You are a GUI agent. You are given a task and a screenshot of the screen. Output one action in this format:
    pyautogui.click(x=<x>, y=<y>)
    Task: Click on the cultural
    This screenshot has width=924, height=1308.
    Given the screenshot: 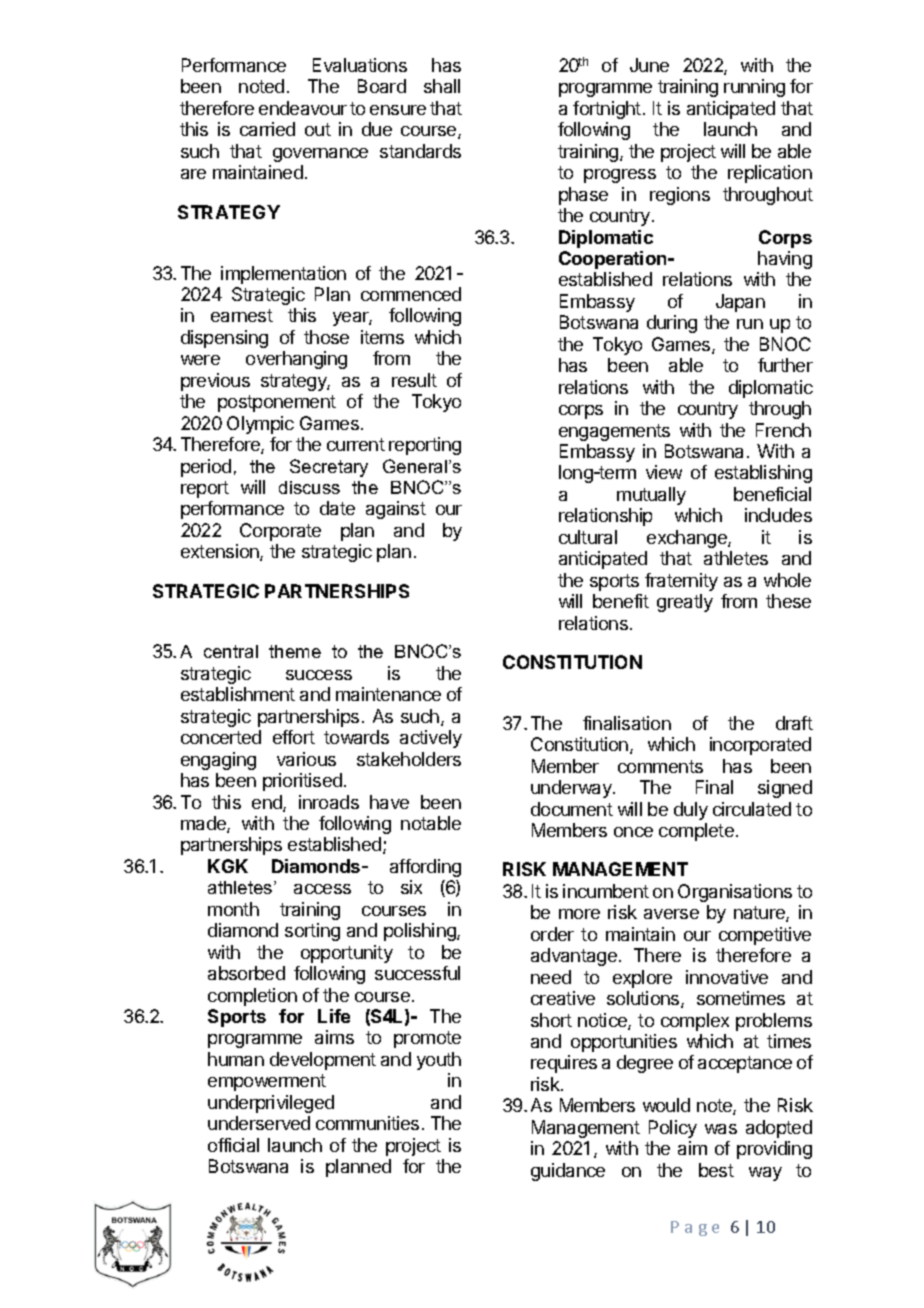 What is the action you would take?
    pyautogui.click(x=588, y=537)
